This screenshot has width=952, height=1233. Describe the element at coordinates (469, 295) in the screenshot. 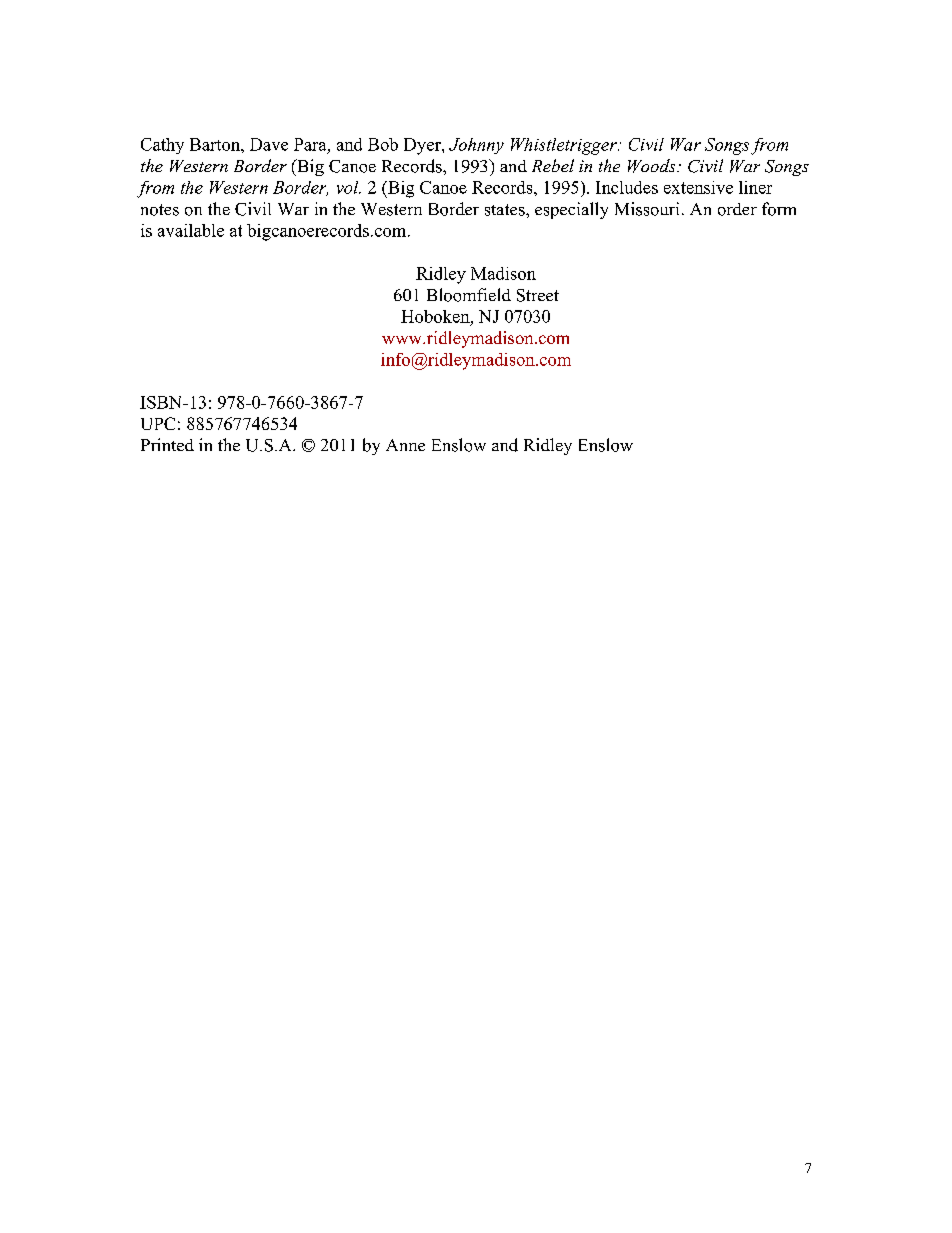

I see `Bloomfield` at that location.
